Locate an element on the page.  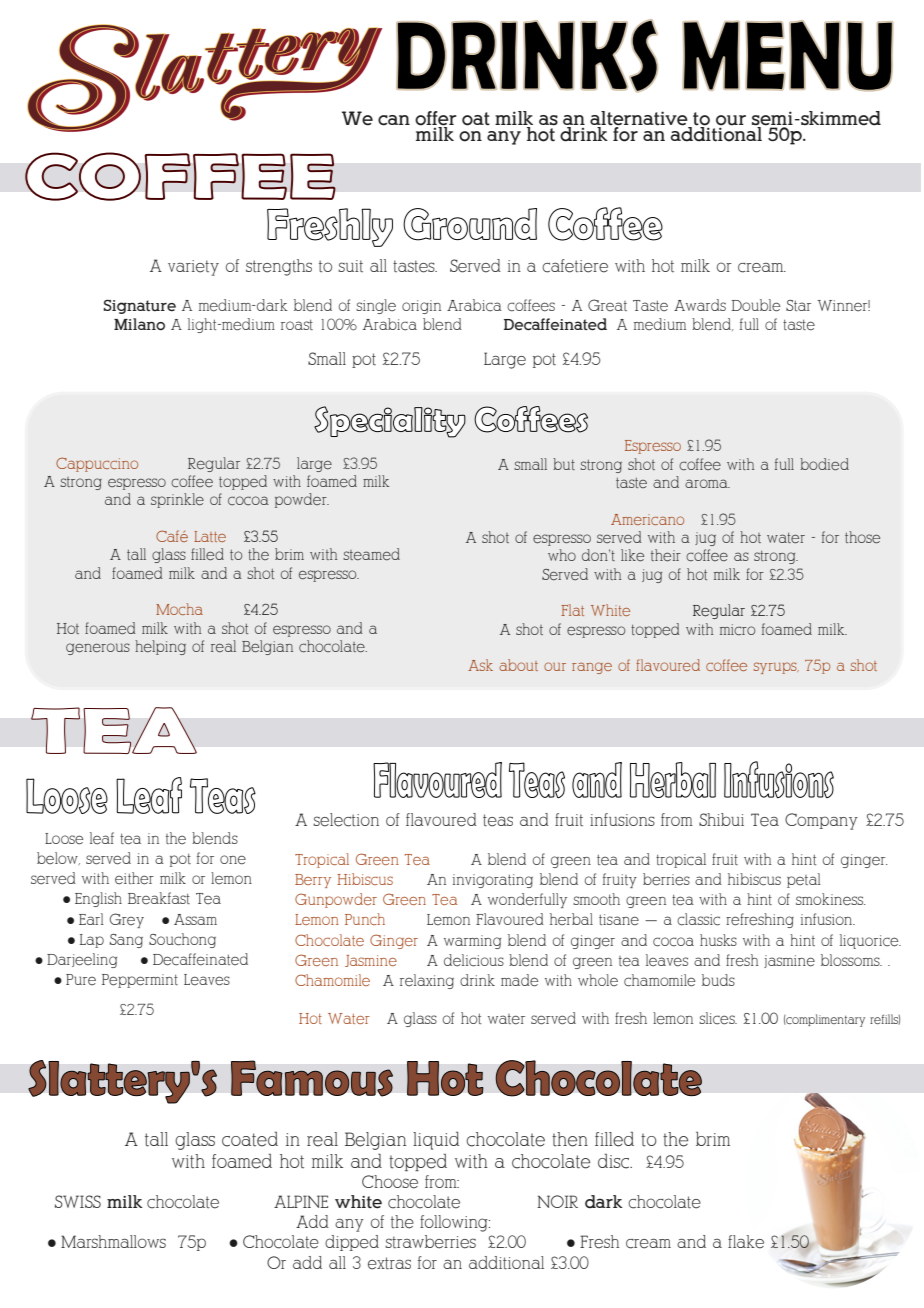
variety is located at coordinates (193, 268).
